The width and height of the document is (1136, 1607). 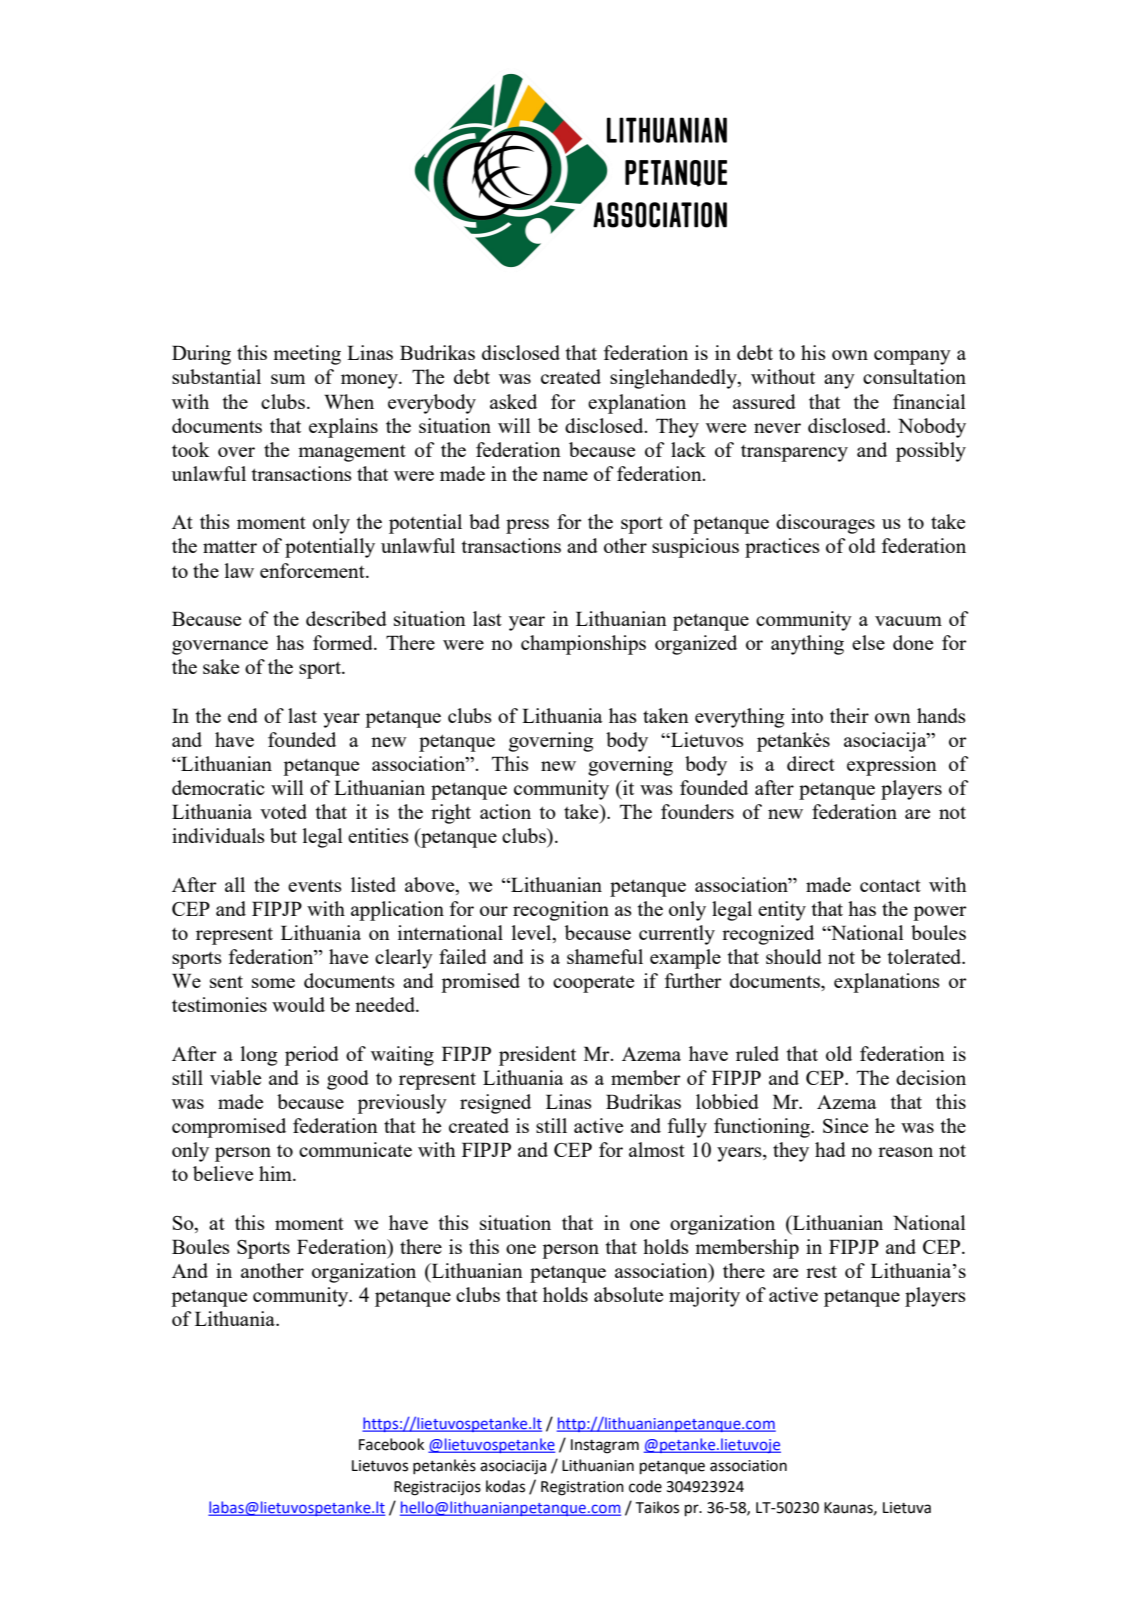 I want to click on events, so click(x=315, y=886).
